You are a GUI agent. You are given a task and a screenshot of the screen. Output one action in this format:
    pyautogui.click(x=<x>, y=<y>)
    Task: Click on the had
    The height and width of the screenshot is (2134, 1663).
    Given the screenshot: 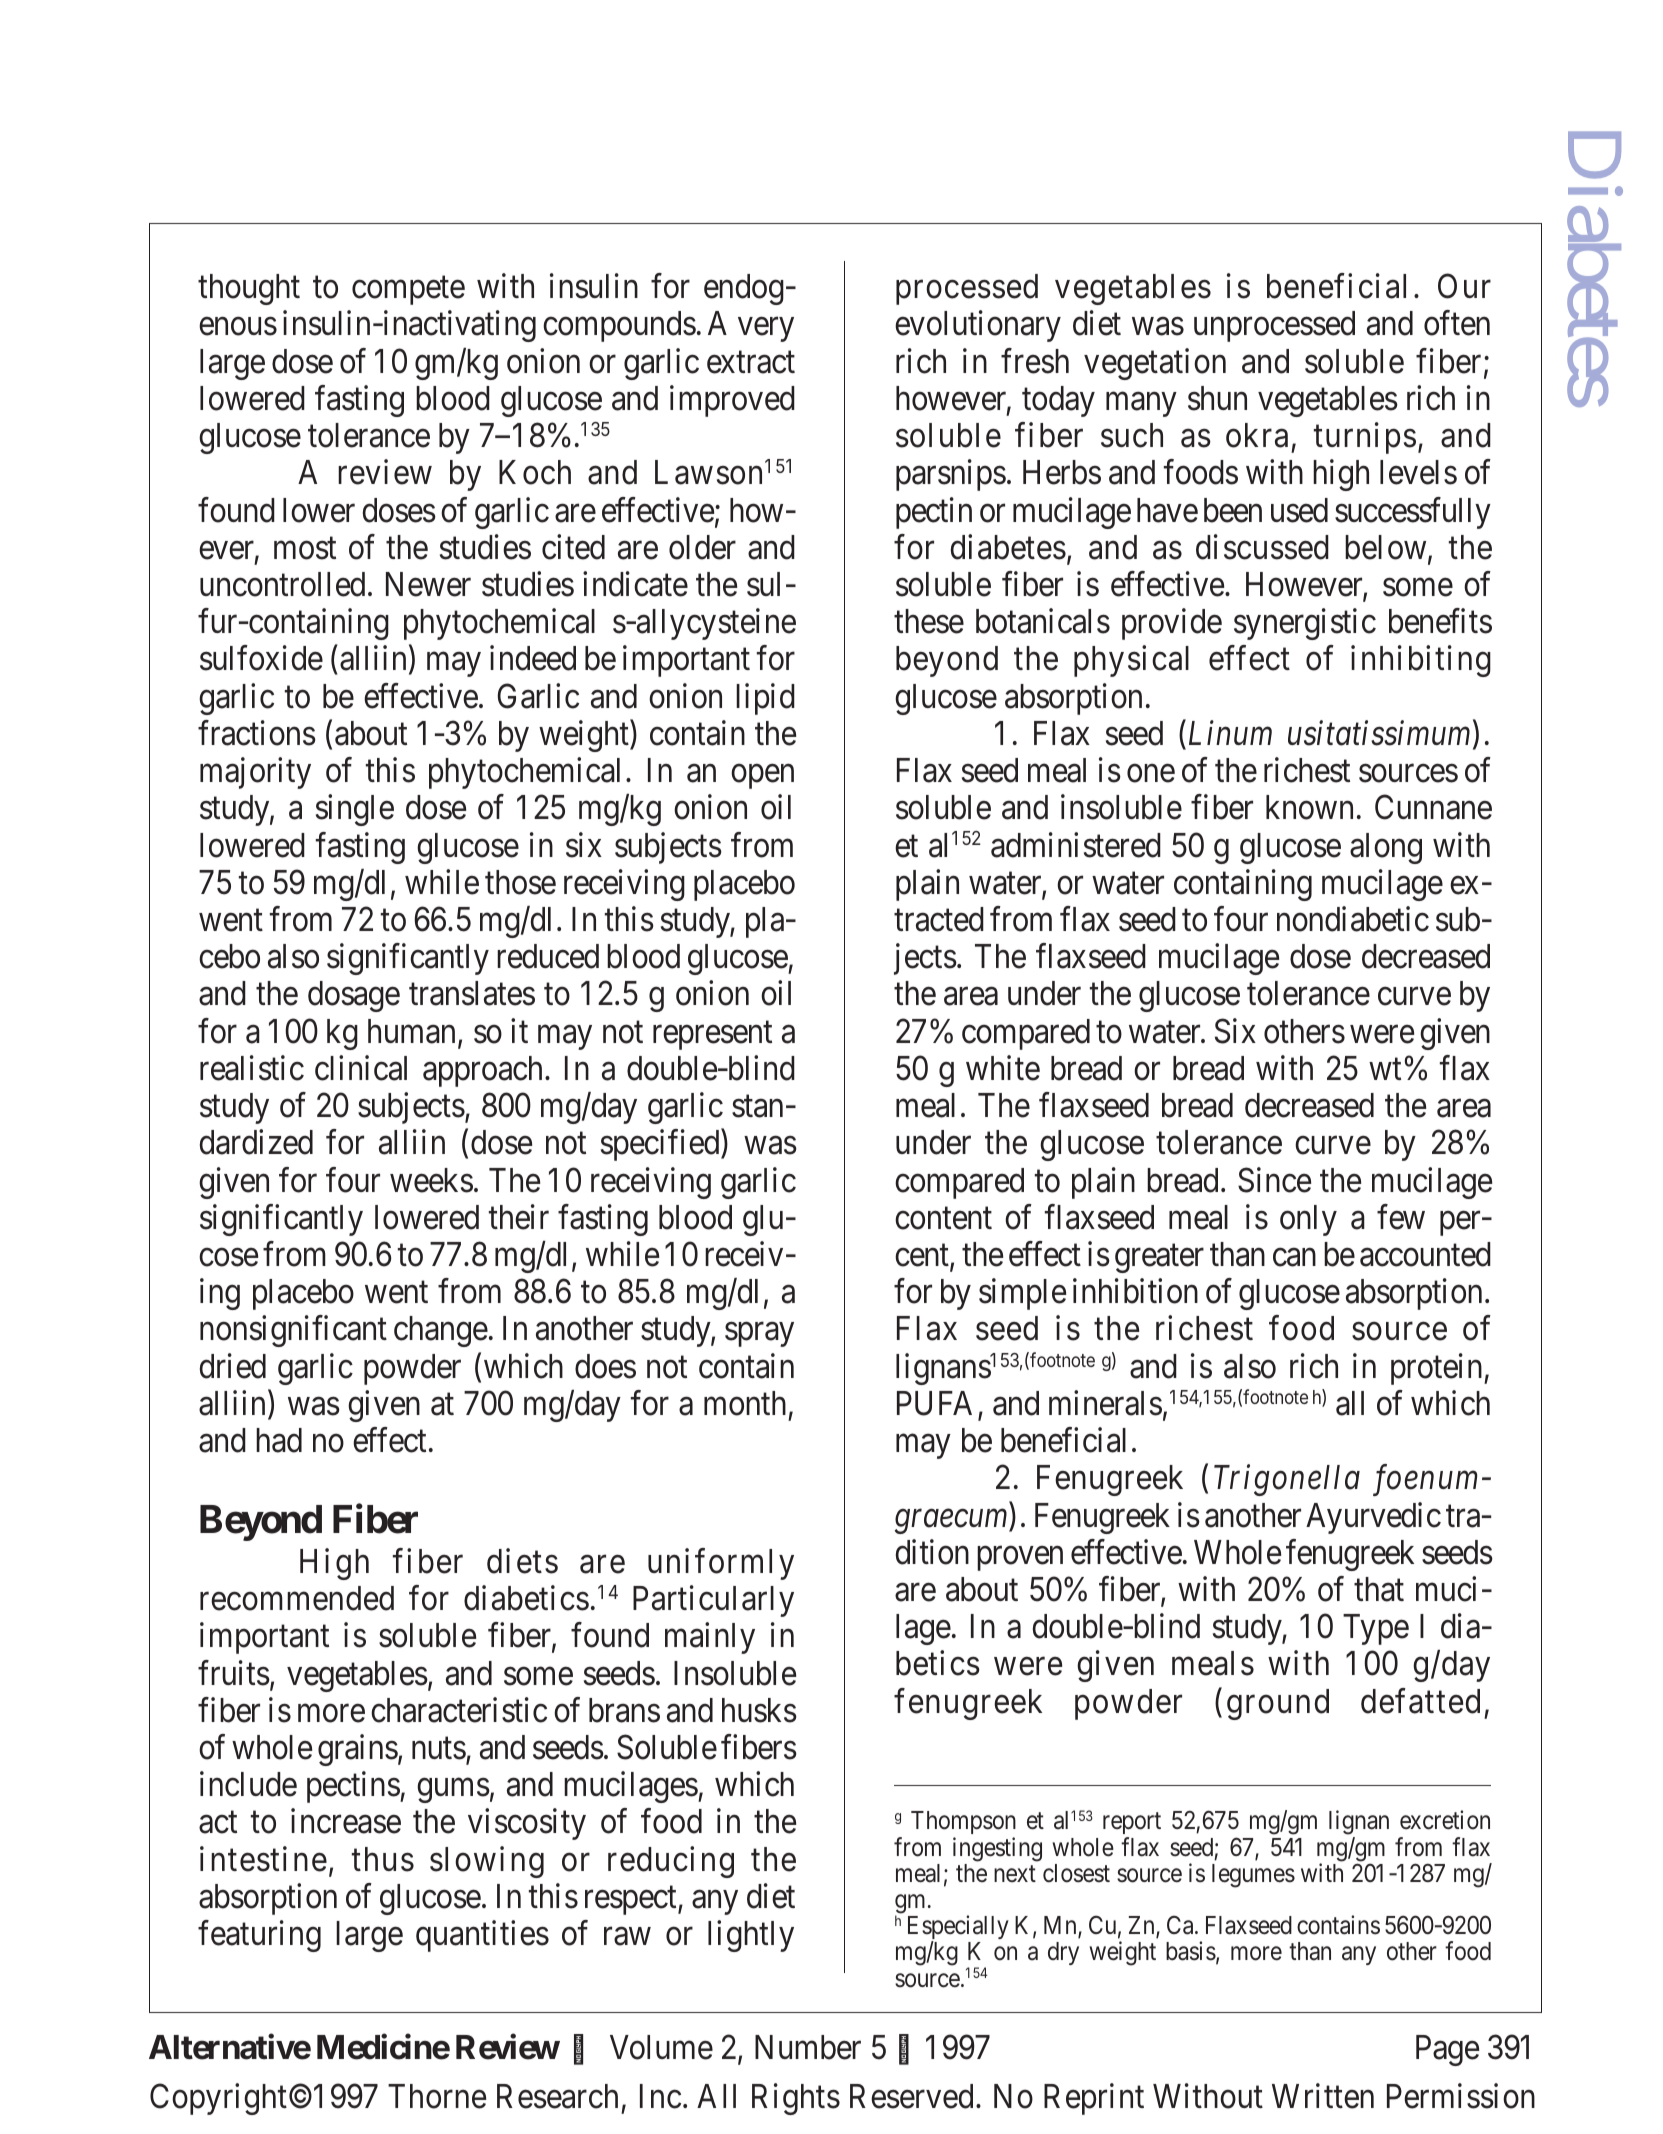 What is the action you would take?
    pyautogui.click(x=279, y=1440)
